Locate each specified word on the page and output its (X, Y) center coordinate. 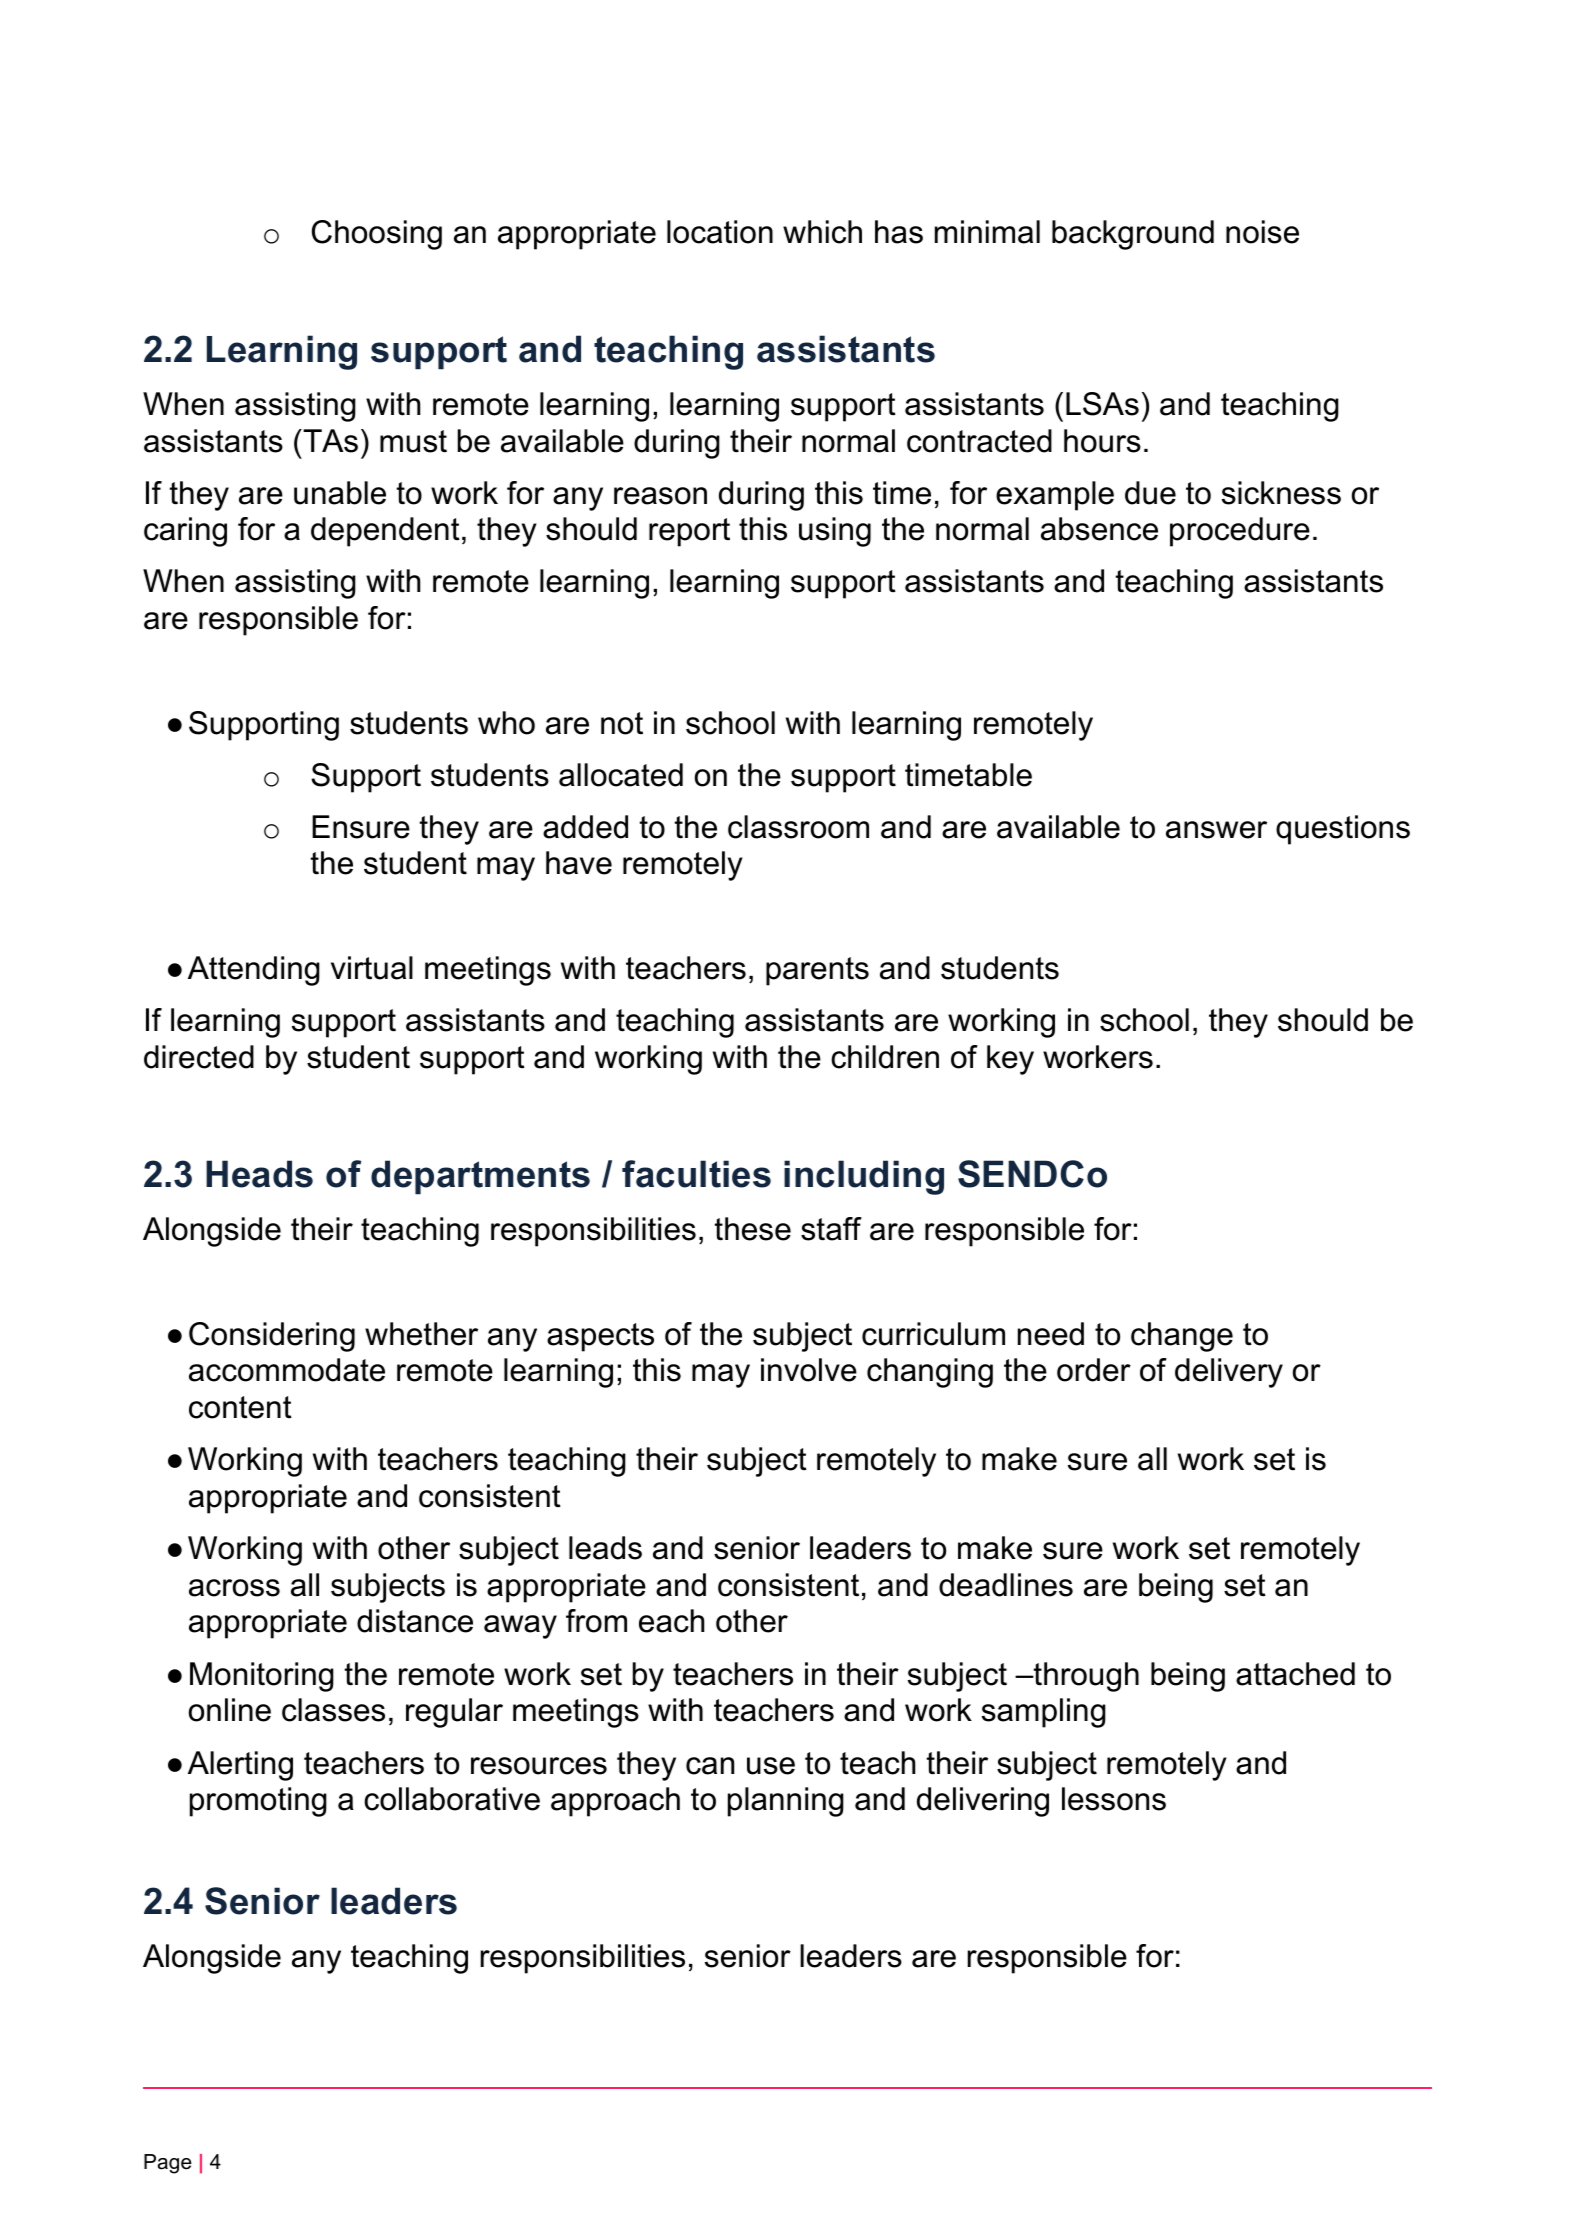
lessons (1114, 1799)
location (720, 232)
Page (168, 2164)
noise (1262, 232)
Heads (259, 1174)
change (1182, 1337)
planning (786, 1802)
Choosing (377, 235)
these (753, 1229)
